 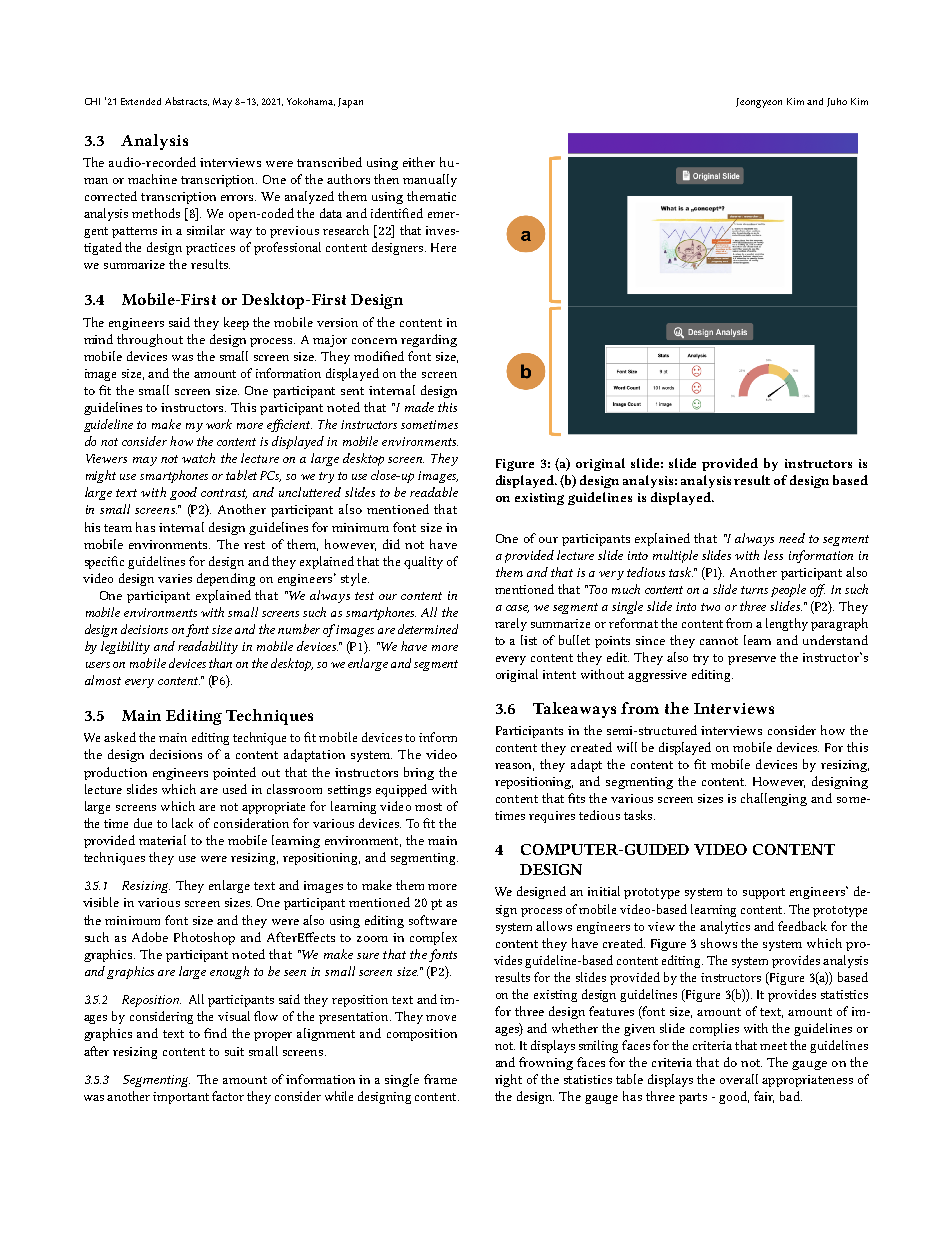 I want to click on throughout, so click(x=150, y=340).
